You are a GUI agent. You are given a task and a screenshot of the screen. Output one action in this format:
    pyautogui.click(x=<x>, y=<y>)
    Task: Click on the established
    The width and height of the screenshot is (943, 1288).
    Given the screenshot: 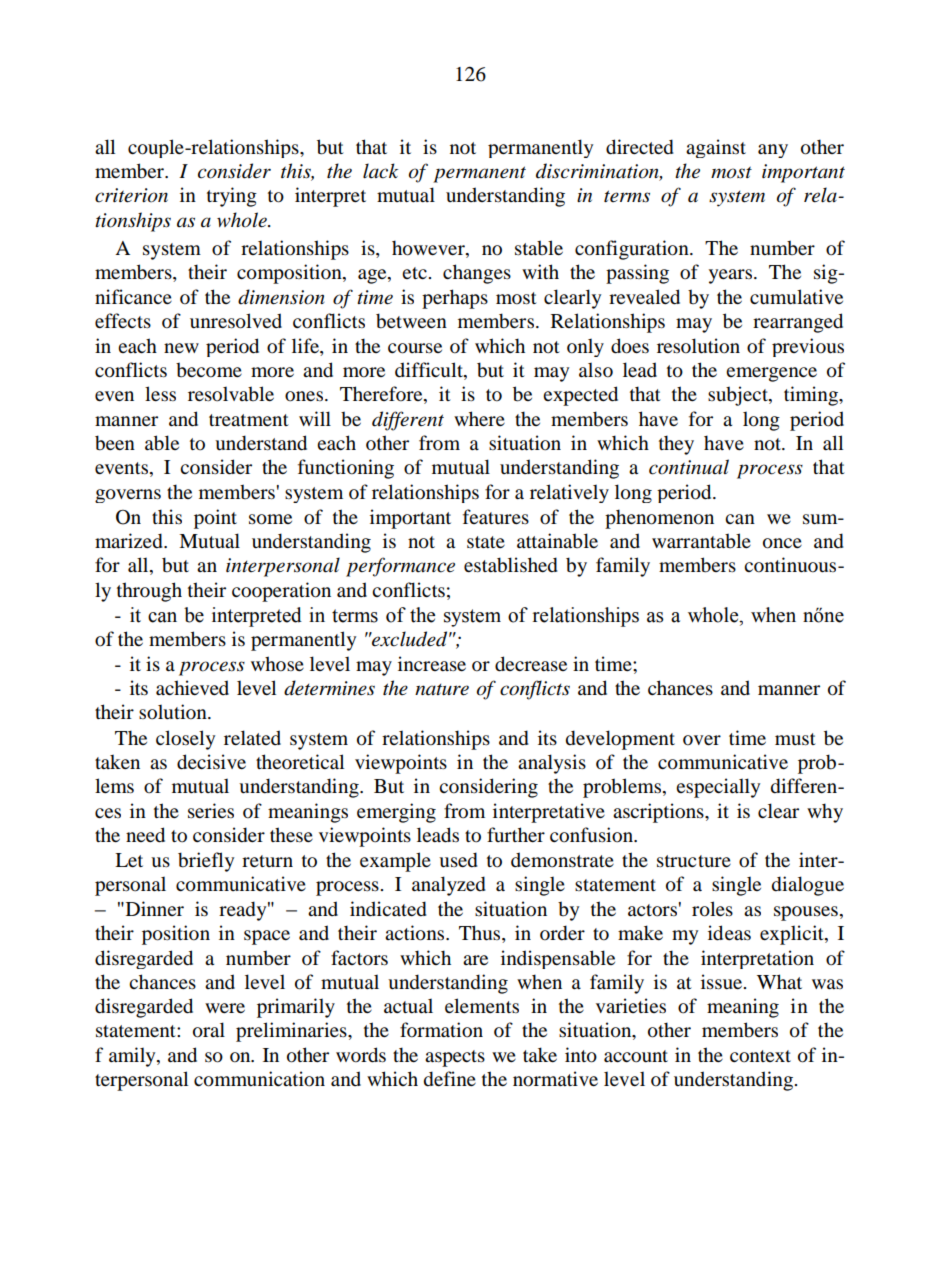 What is the action you would take?
    pyautogui.click(x=511, y=565)
